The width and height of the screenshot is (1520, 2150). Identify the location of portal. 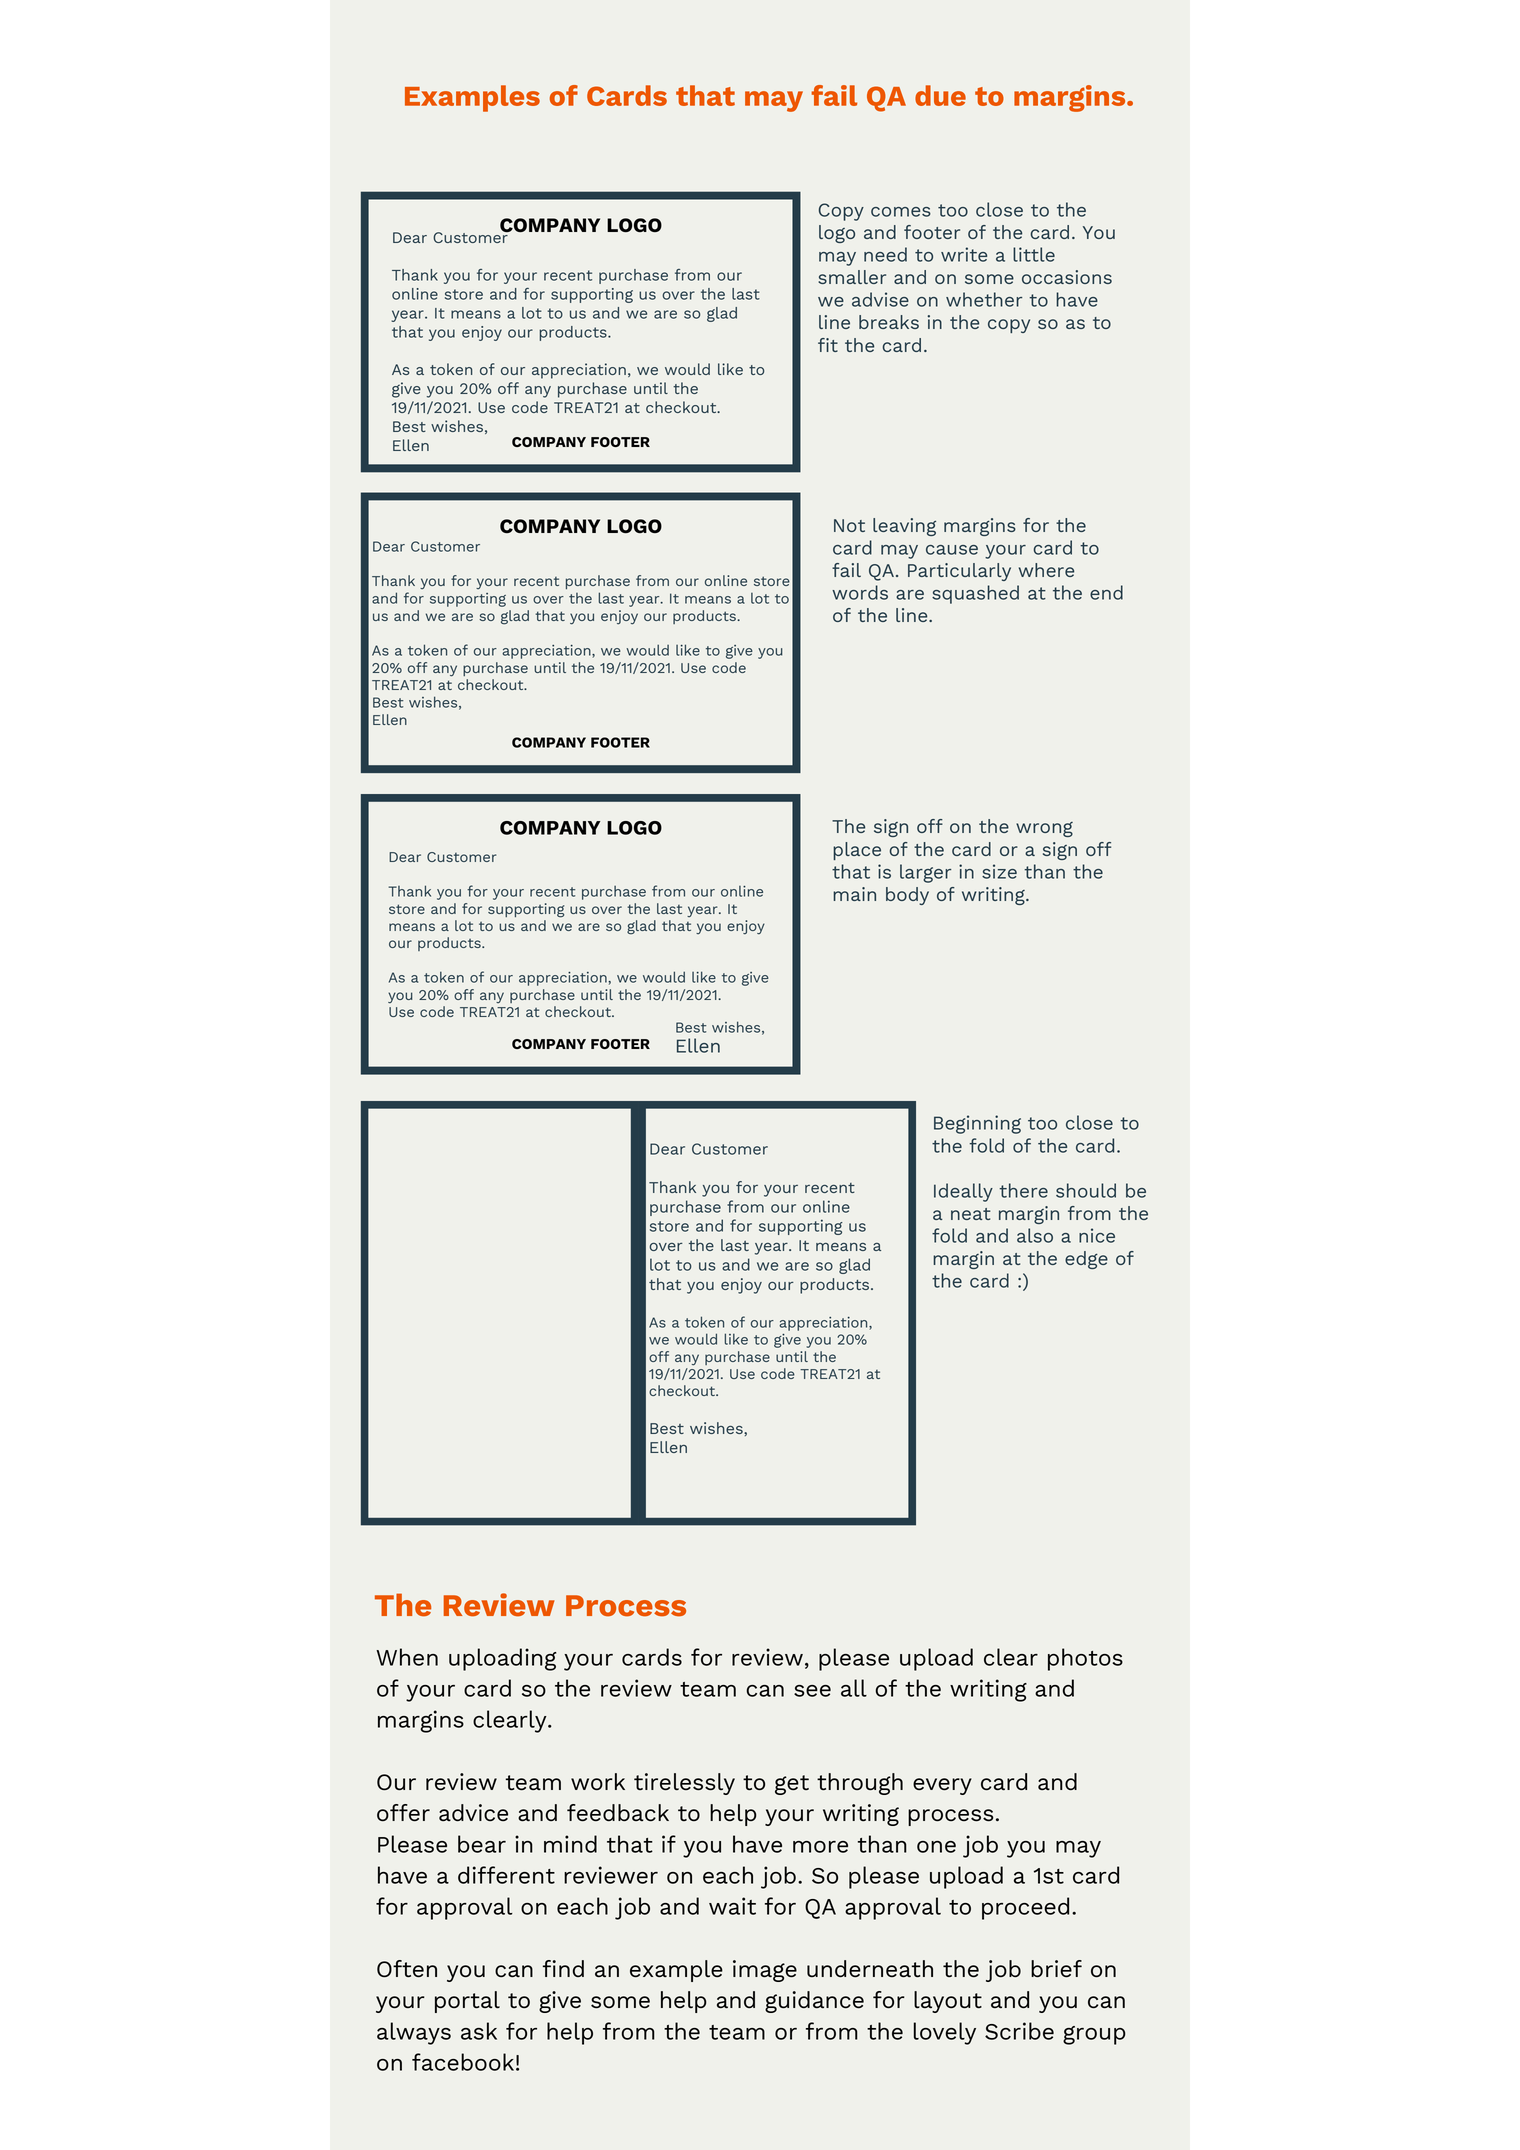
(467, 2002).
